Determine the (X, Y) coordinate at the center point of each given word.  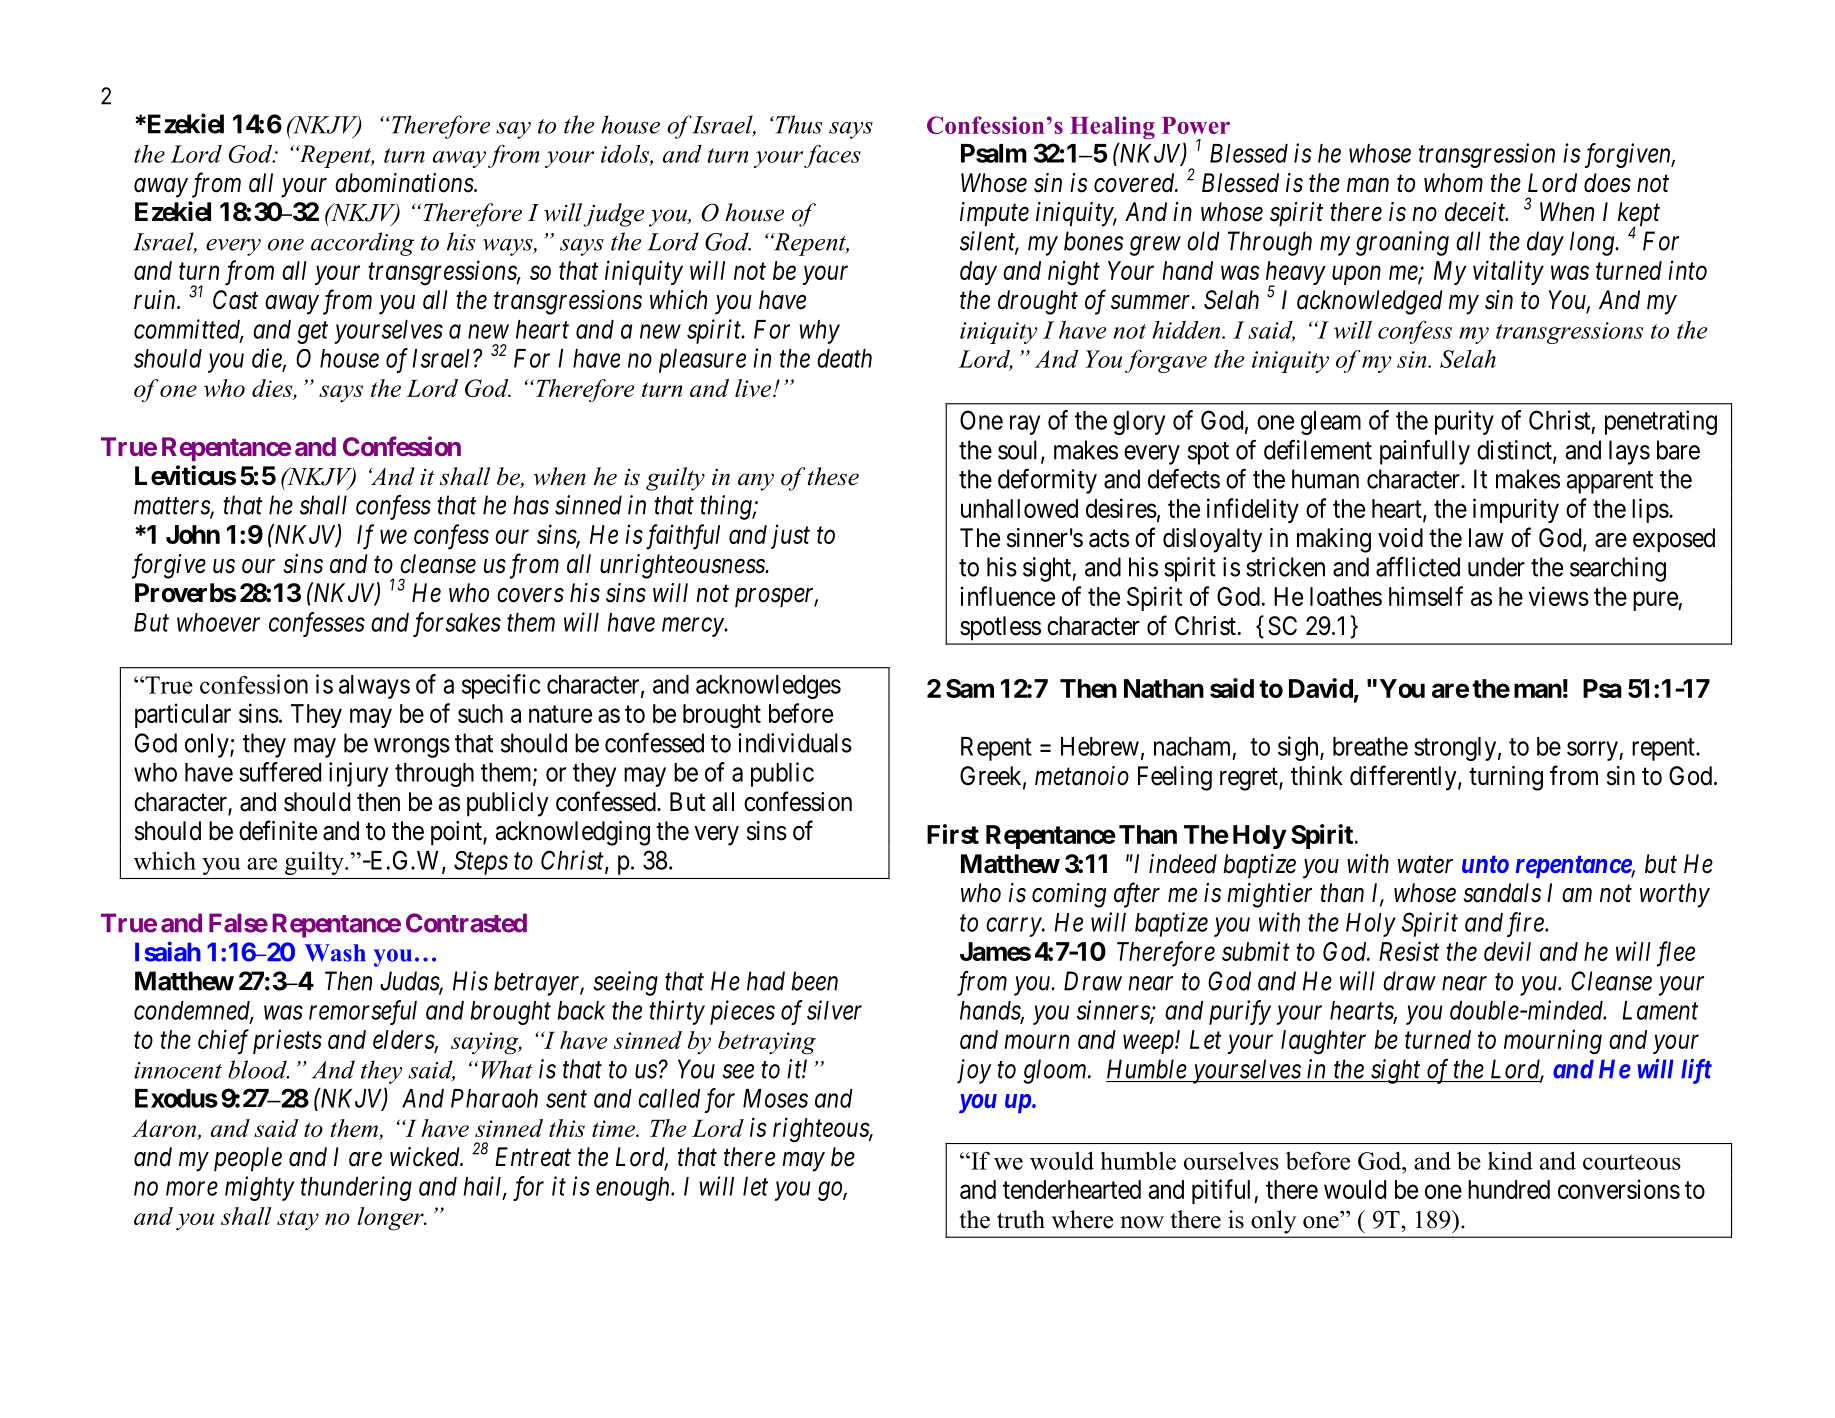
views (1559, 596)
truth (1021, 1219)
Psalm (994, 153)
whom (1453, 183)
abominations (405, 183)
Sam (970, 688)
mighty (259, 1188)
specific (501, 686)
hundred (1509, 1189)
